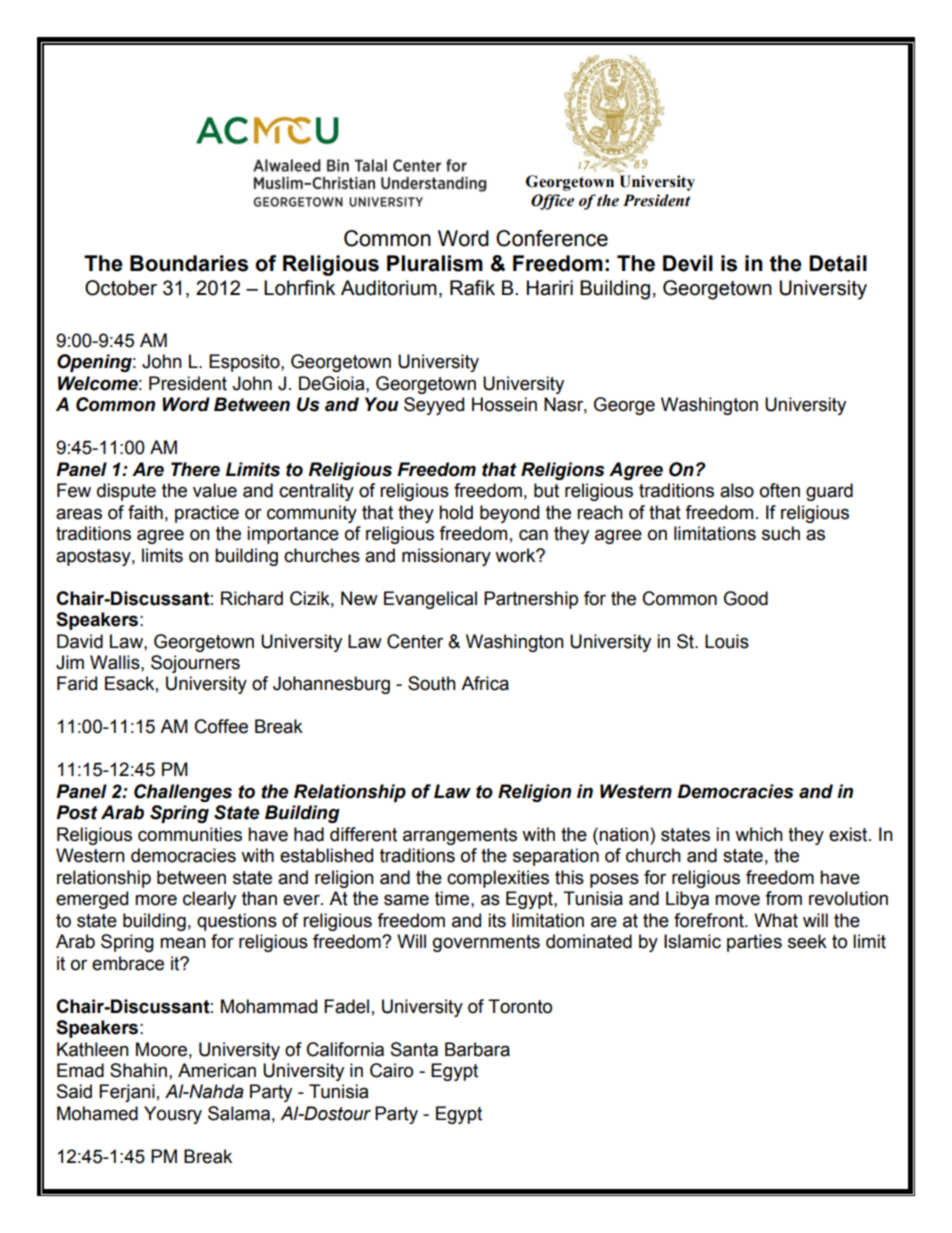 The width and height of the screenshot is (952, 1233). I want to click on Coffee, so click(221, 726).
